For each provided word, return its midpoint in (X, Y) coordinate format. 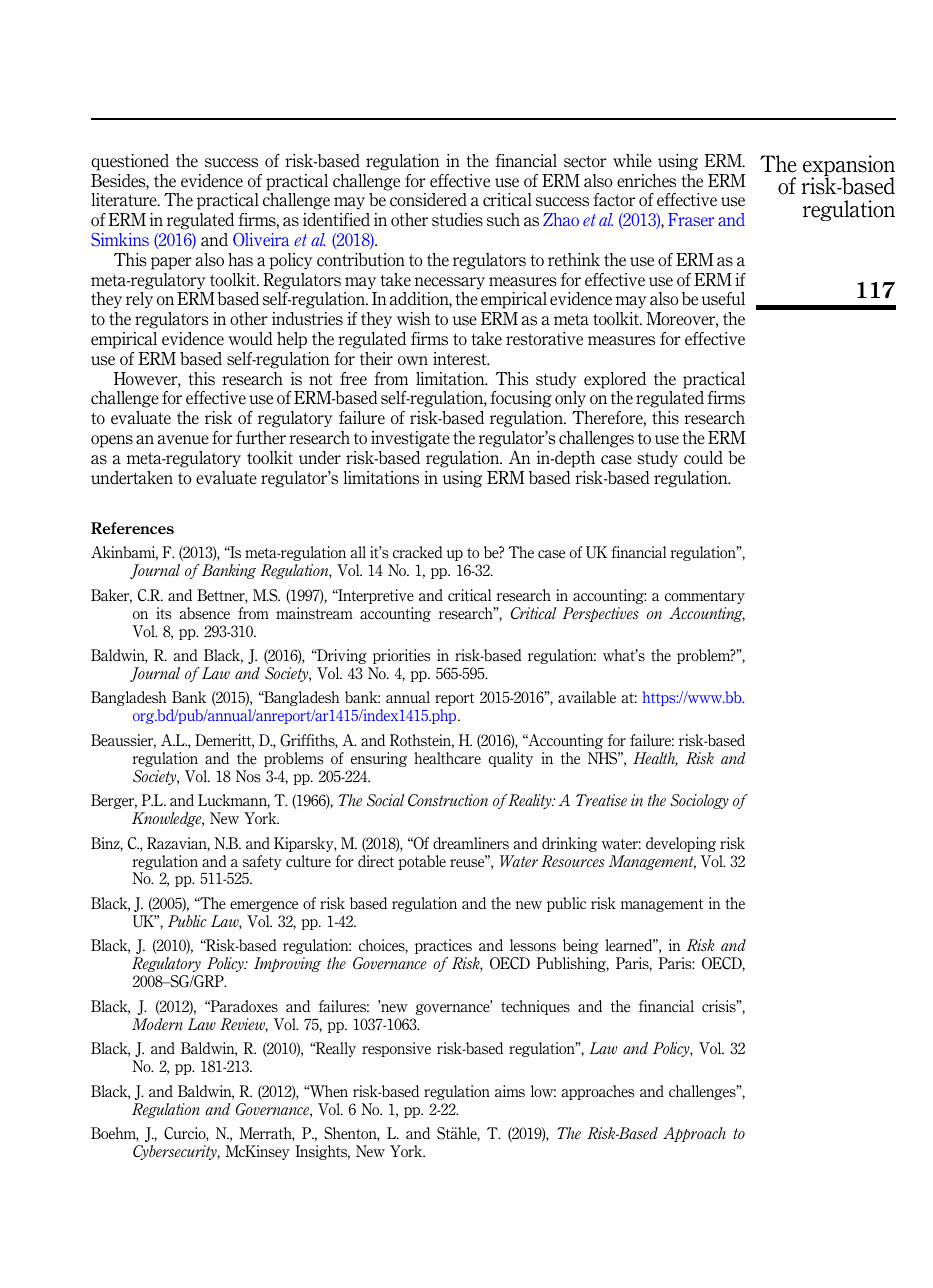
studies (457, 220)
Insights (322, 1152)
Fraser (691, 219)
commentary (705, 597)
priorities (401, 656)
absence (204, 613)
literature (125, 200)
